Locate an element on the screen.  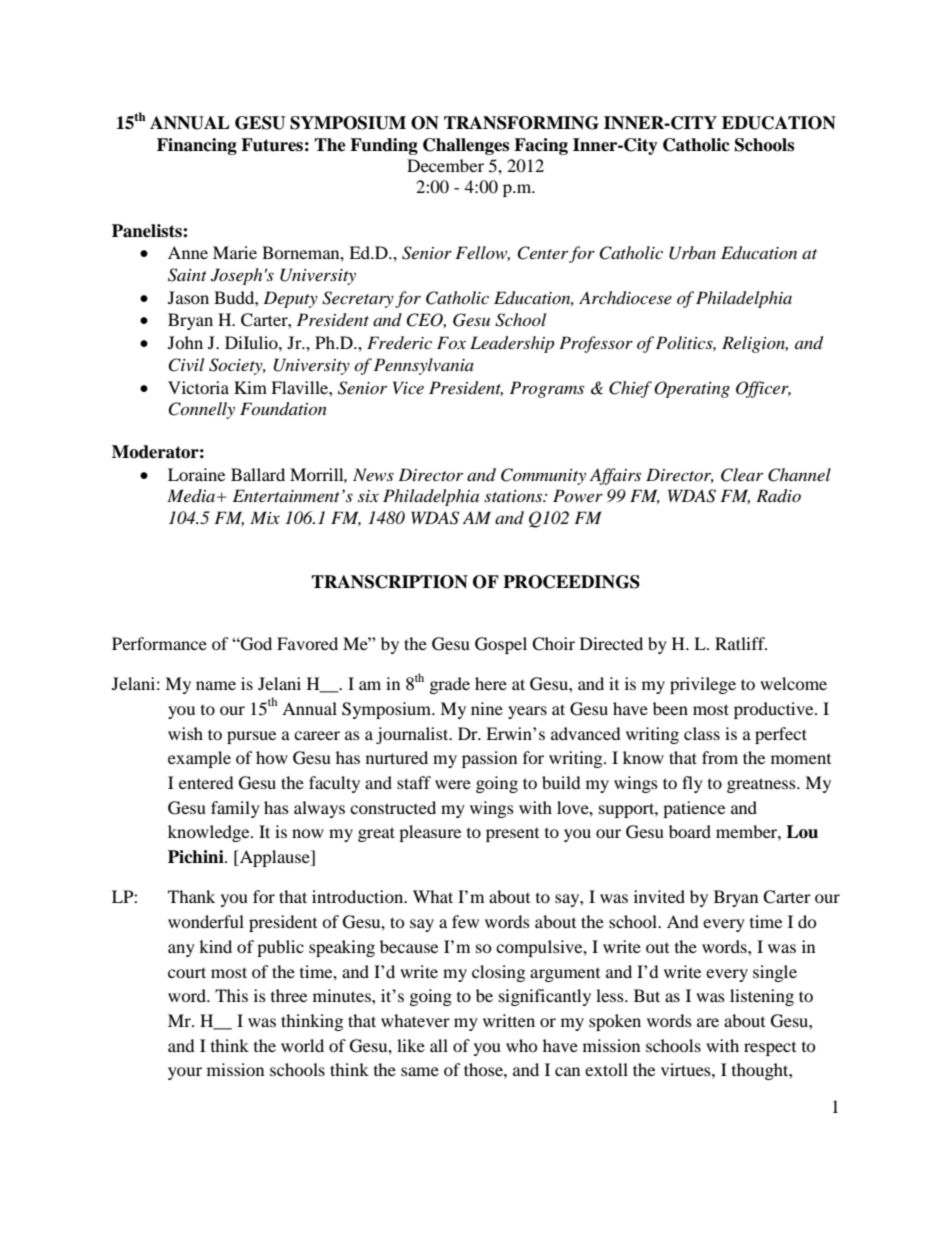
Gospel is located at coordinates (501, 645).
